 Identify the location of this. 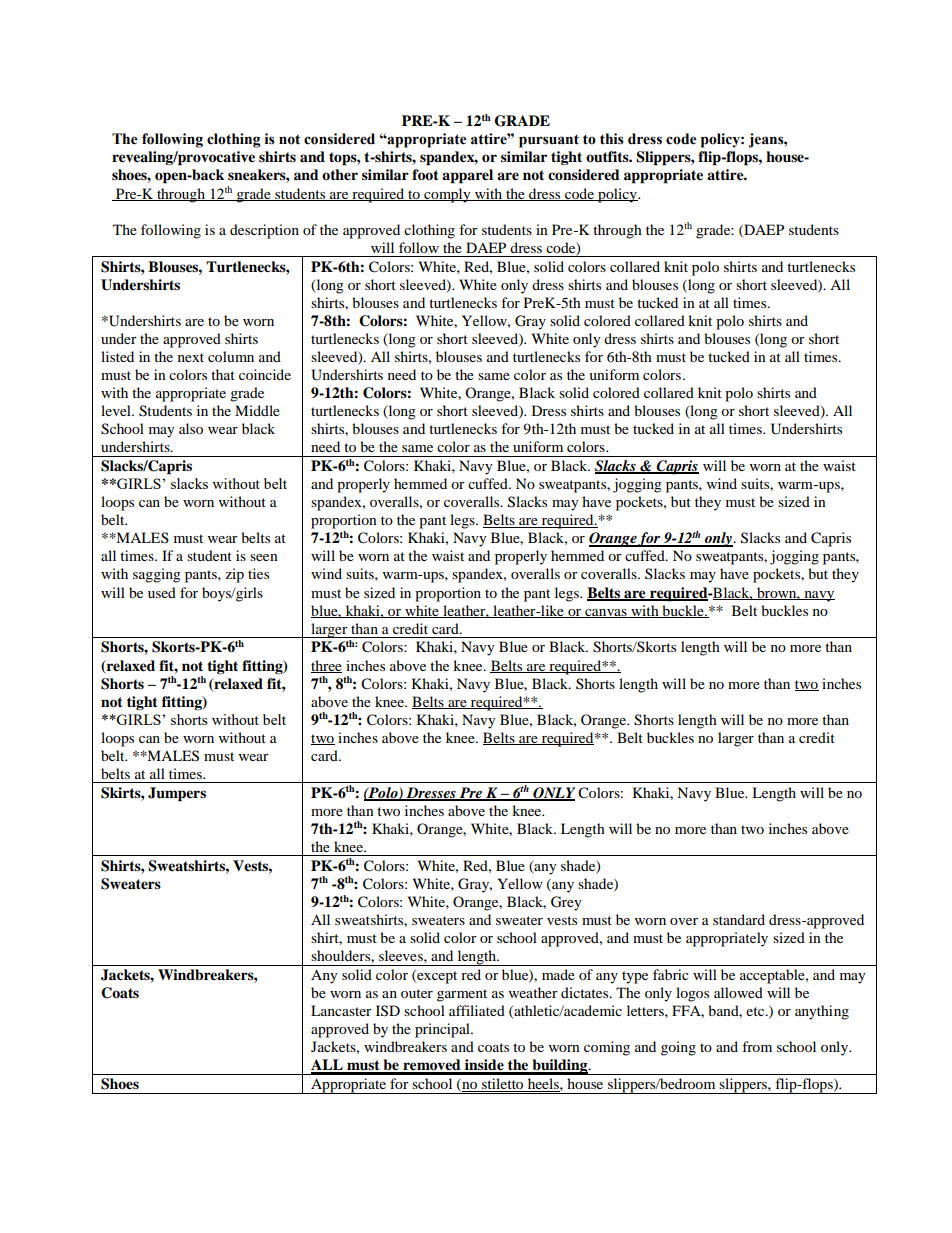
(612, 139).
